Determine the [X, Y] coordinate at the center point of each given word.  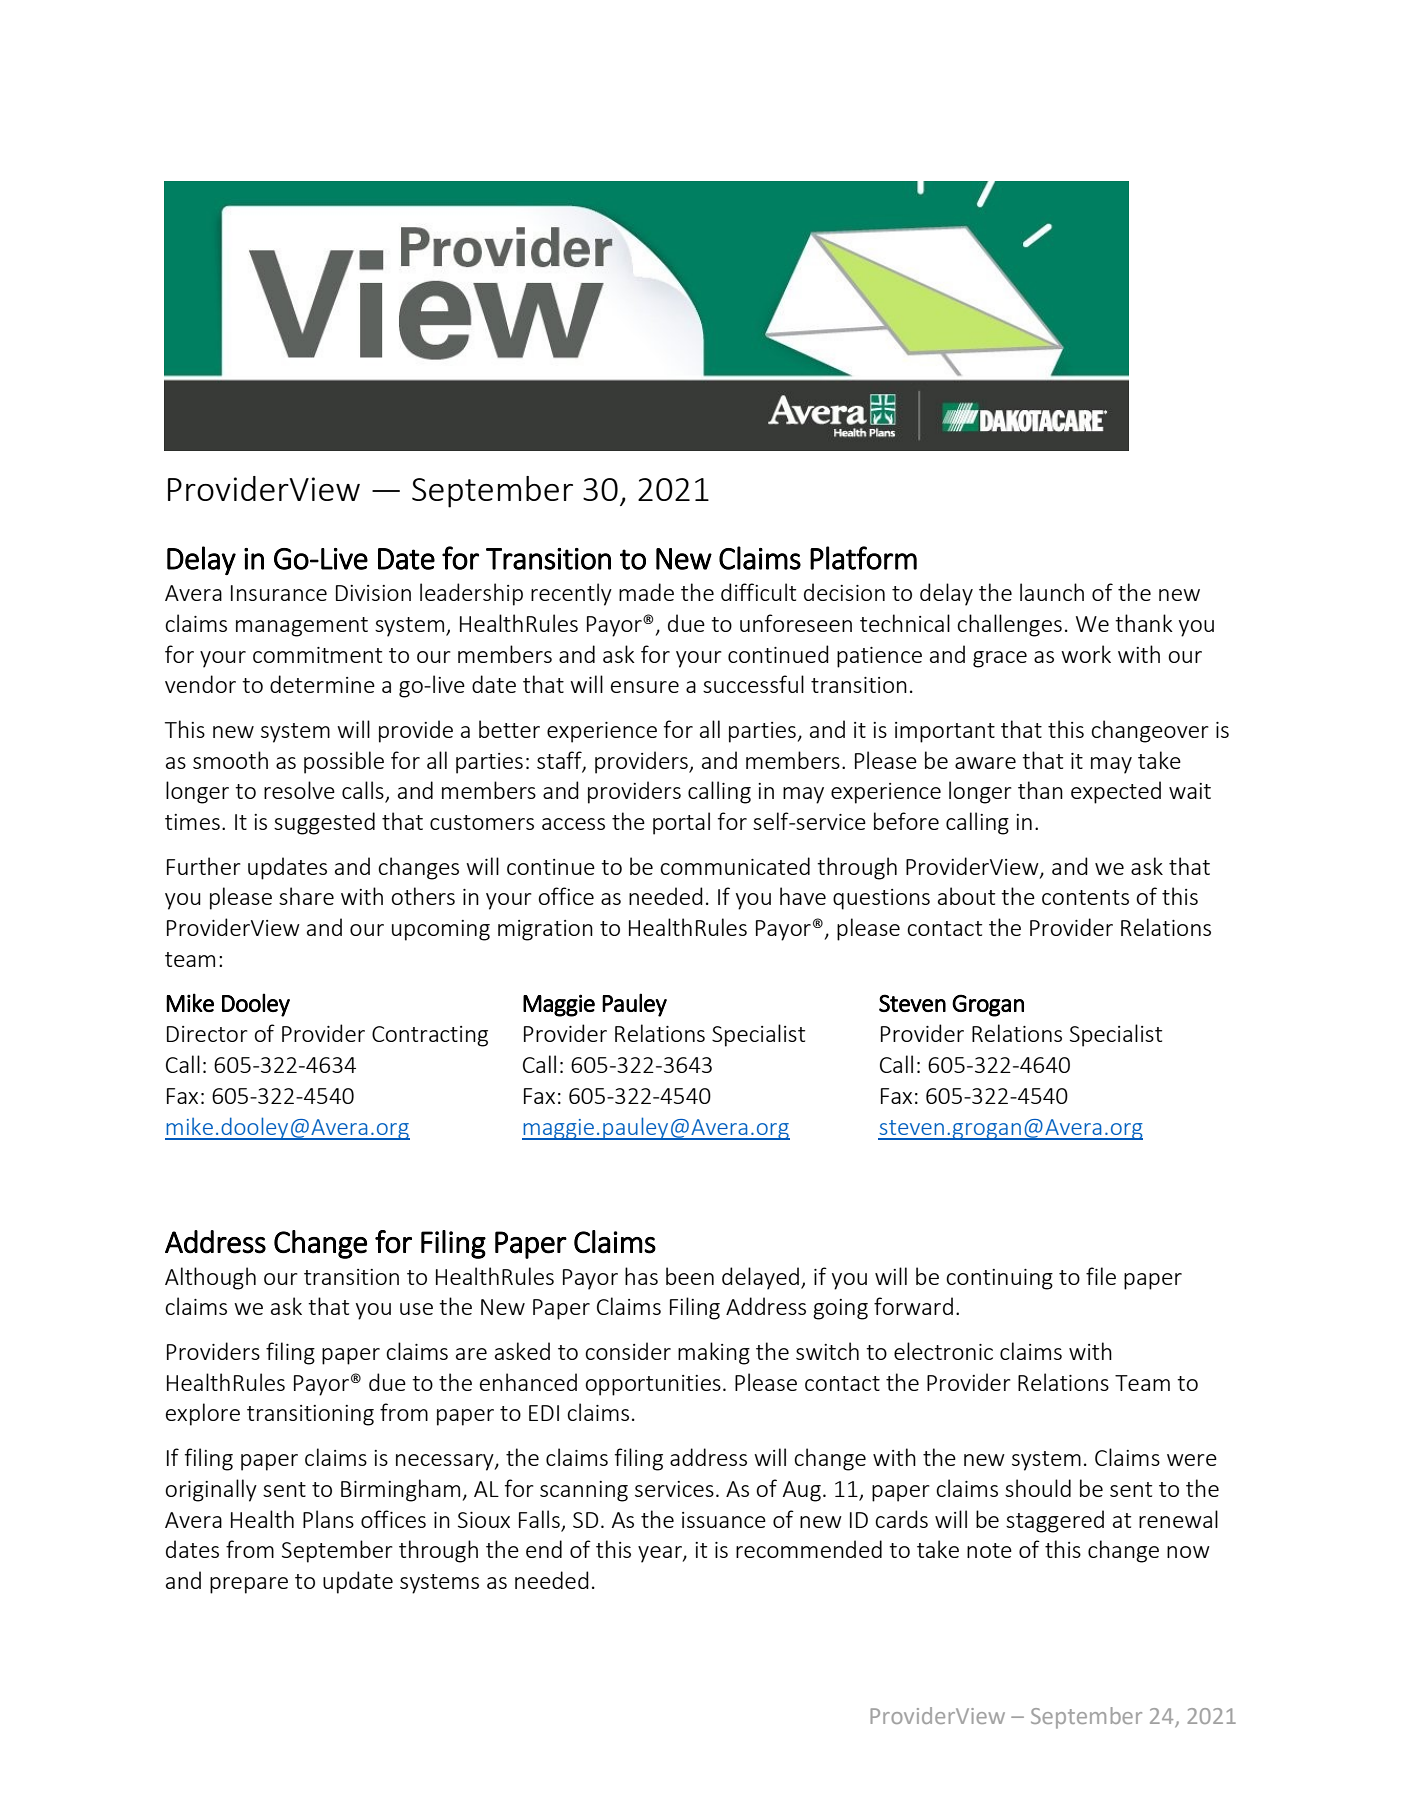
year [661, 1554]
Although [210, 1278]
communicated [735, 866]
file [1101, 1276]
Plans [328, 1519]
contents [1085, 897]
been [690, 1276]
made [646, 592]
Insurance [279, 593]
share [306, 896]
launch [1052, 592]
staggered [1055, 1521]
